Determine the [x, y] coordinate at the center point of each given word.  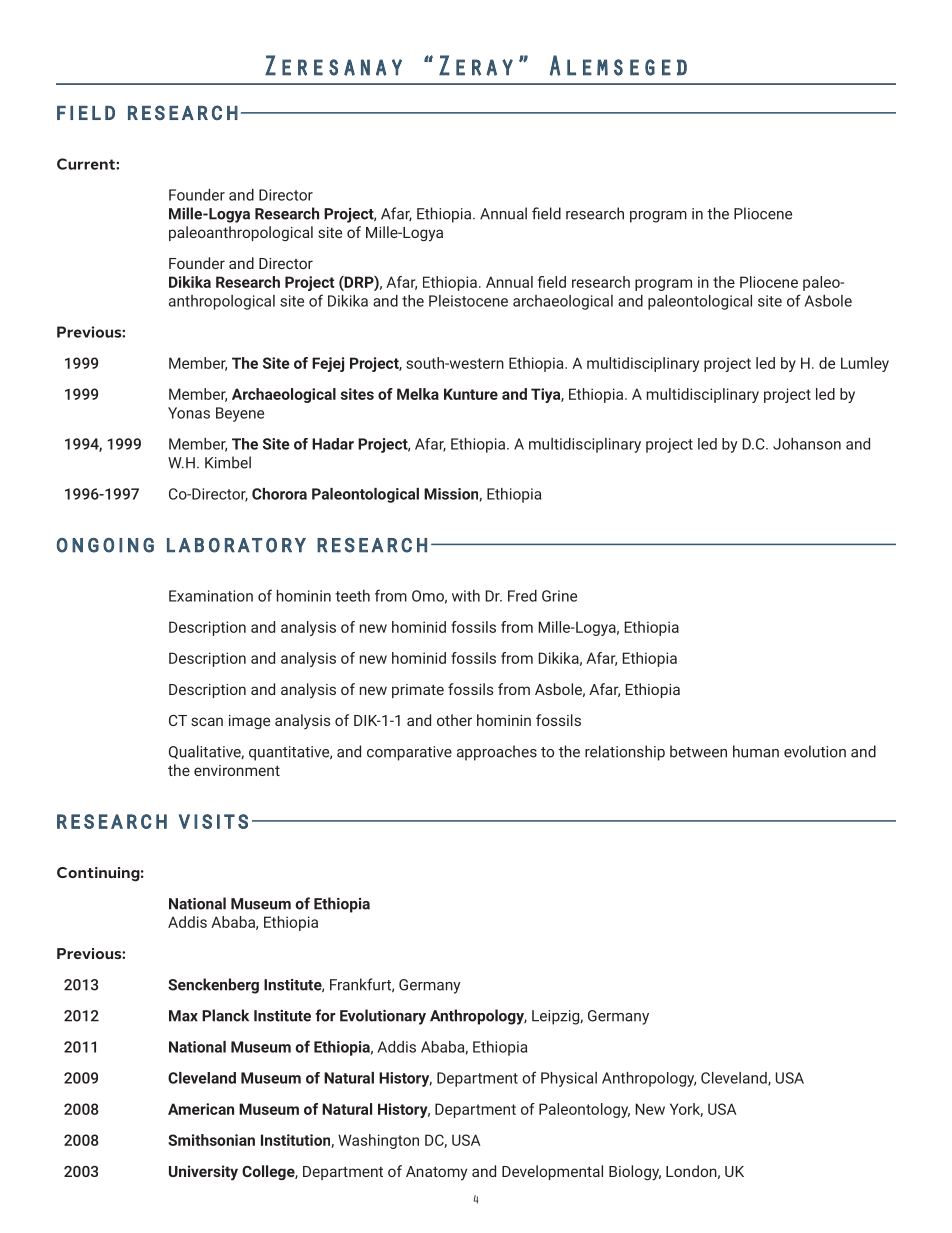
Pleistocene [468, 301]
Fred [522, 596]
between [698, 751]
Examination [211, 596]
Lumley [865, 364]
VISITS [213, 821]
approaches [497, 753]
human [756, 751]
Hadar [333, 444]
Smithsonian [211, 1140]
